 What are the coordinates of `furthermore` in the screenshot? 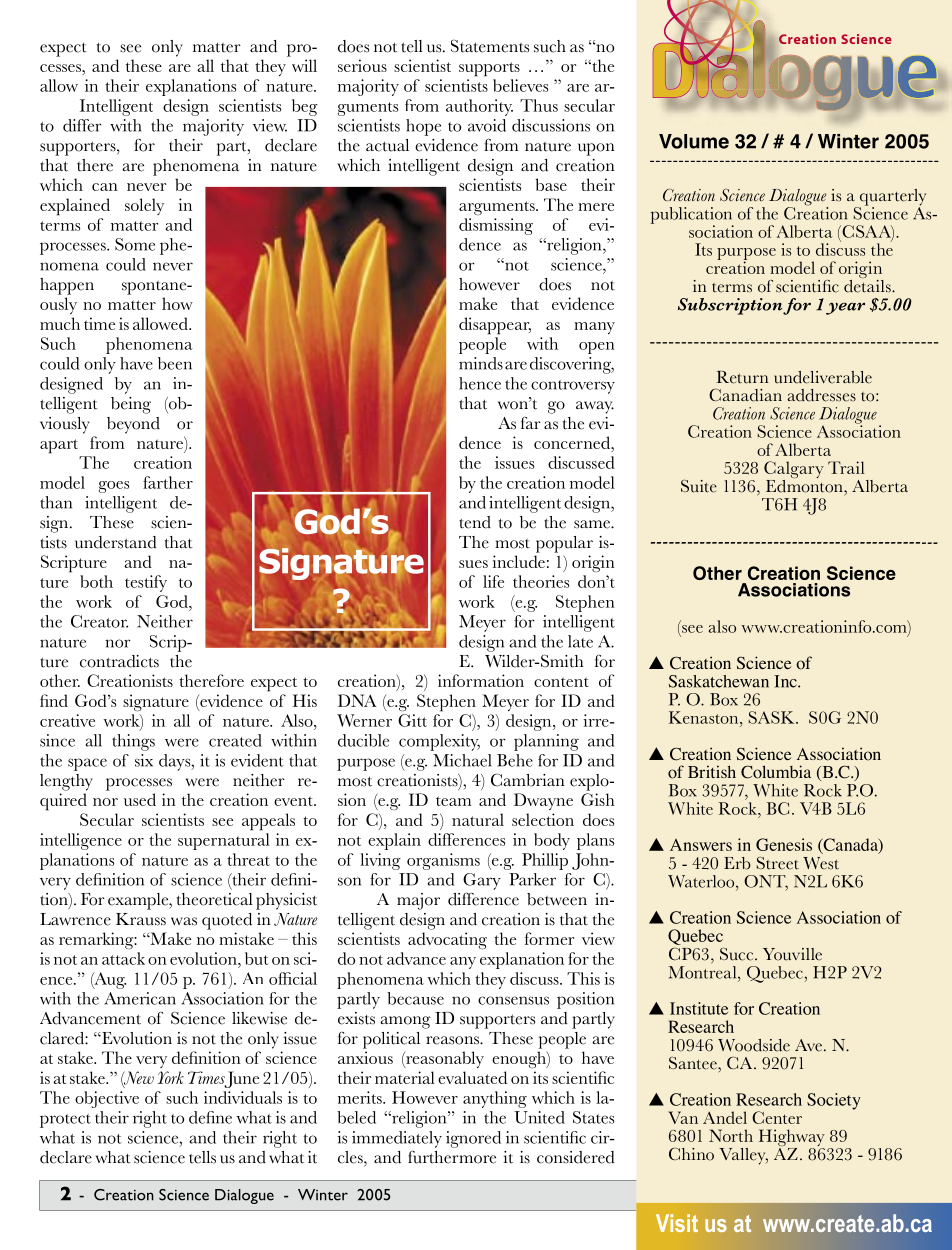 It's located at (452, 1157).
